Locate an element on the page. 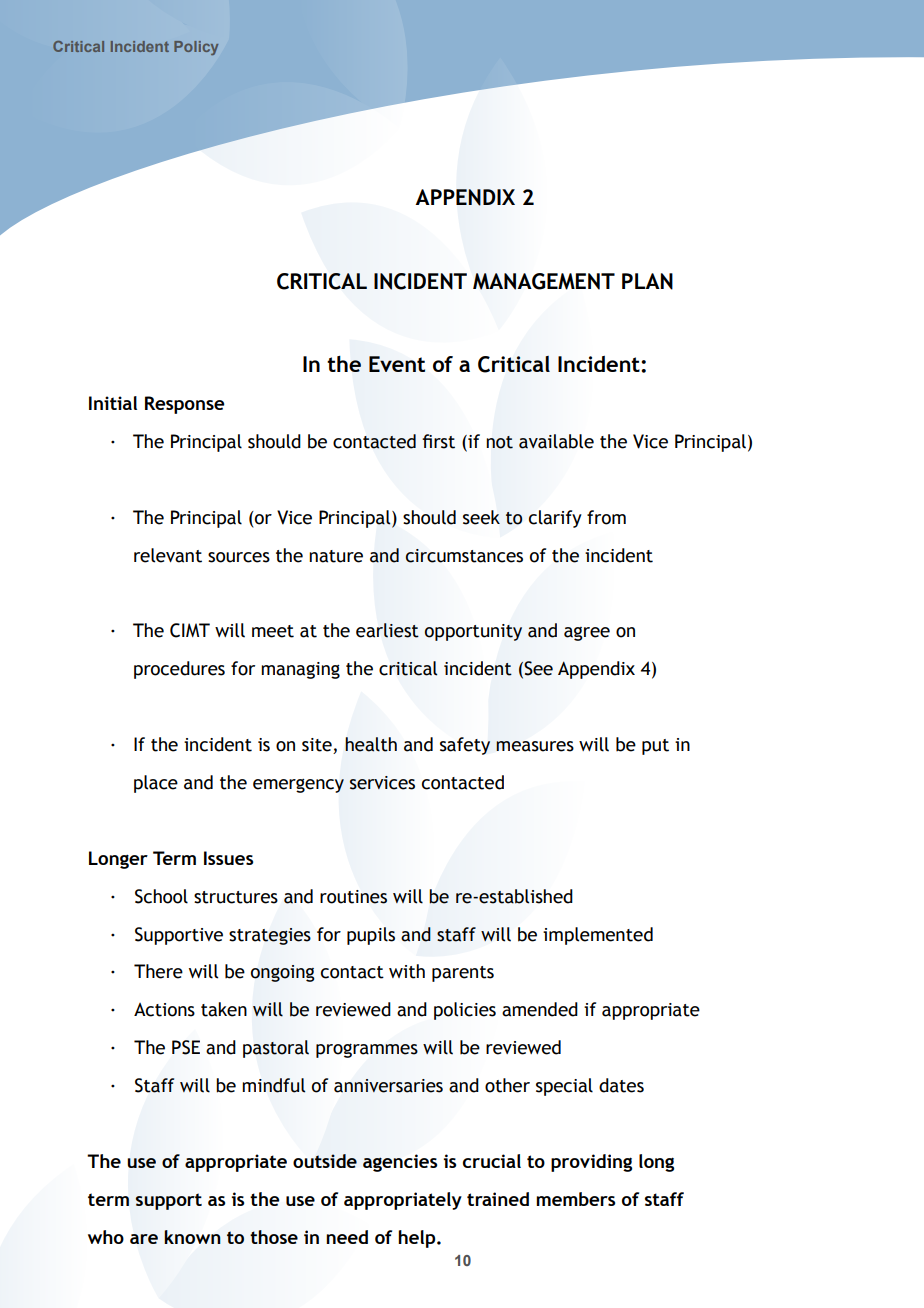  PLAN is located at coordinates (647, 281).
